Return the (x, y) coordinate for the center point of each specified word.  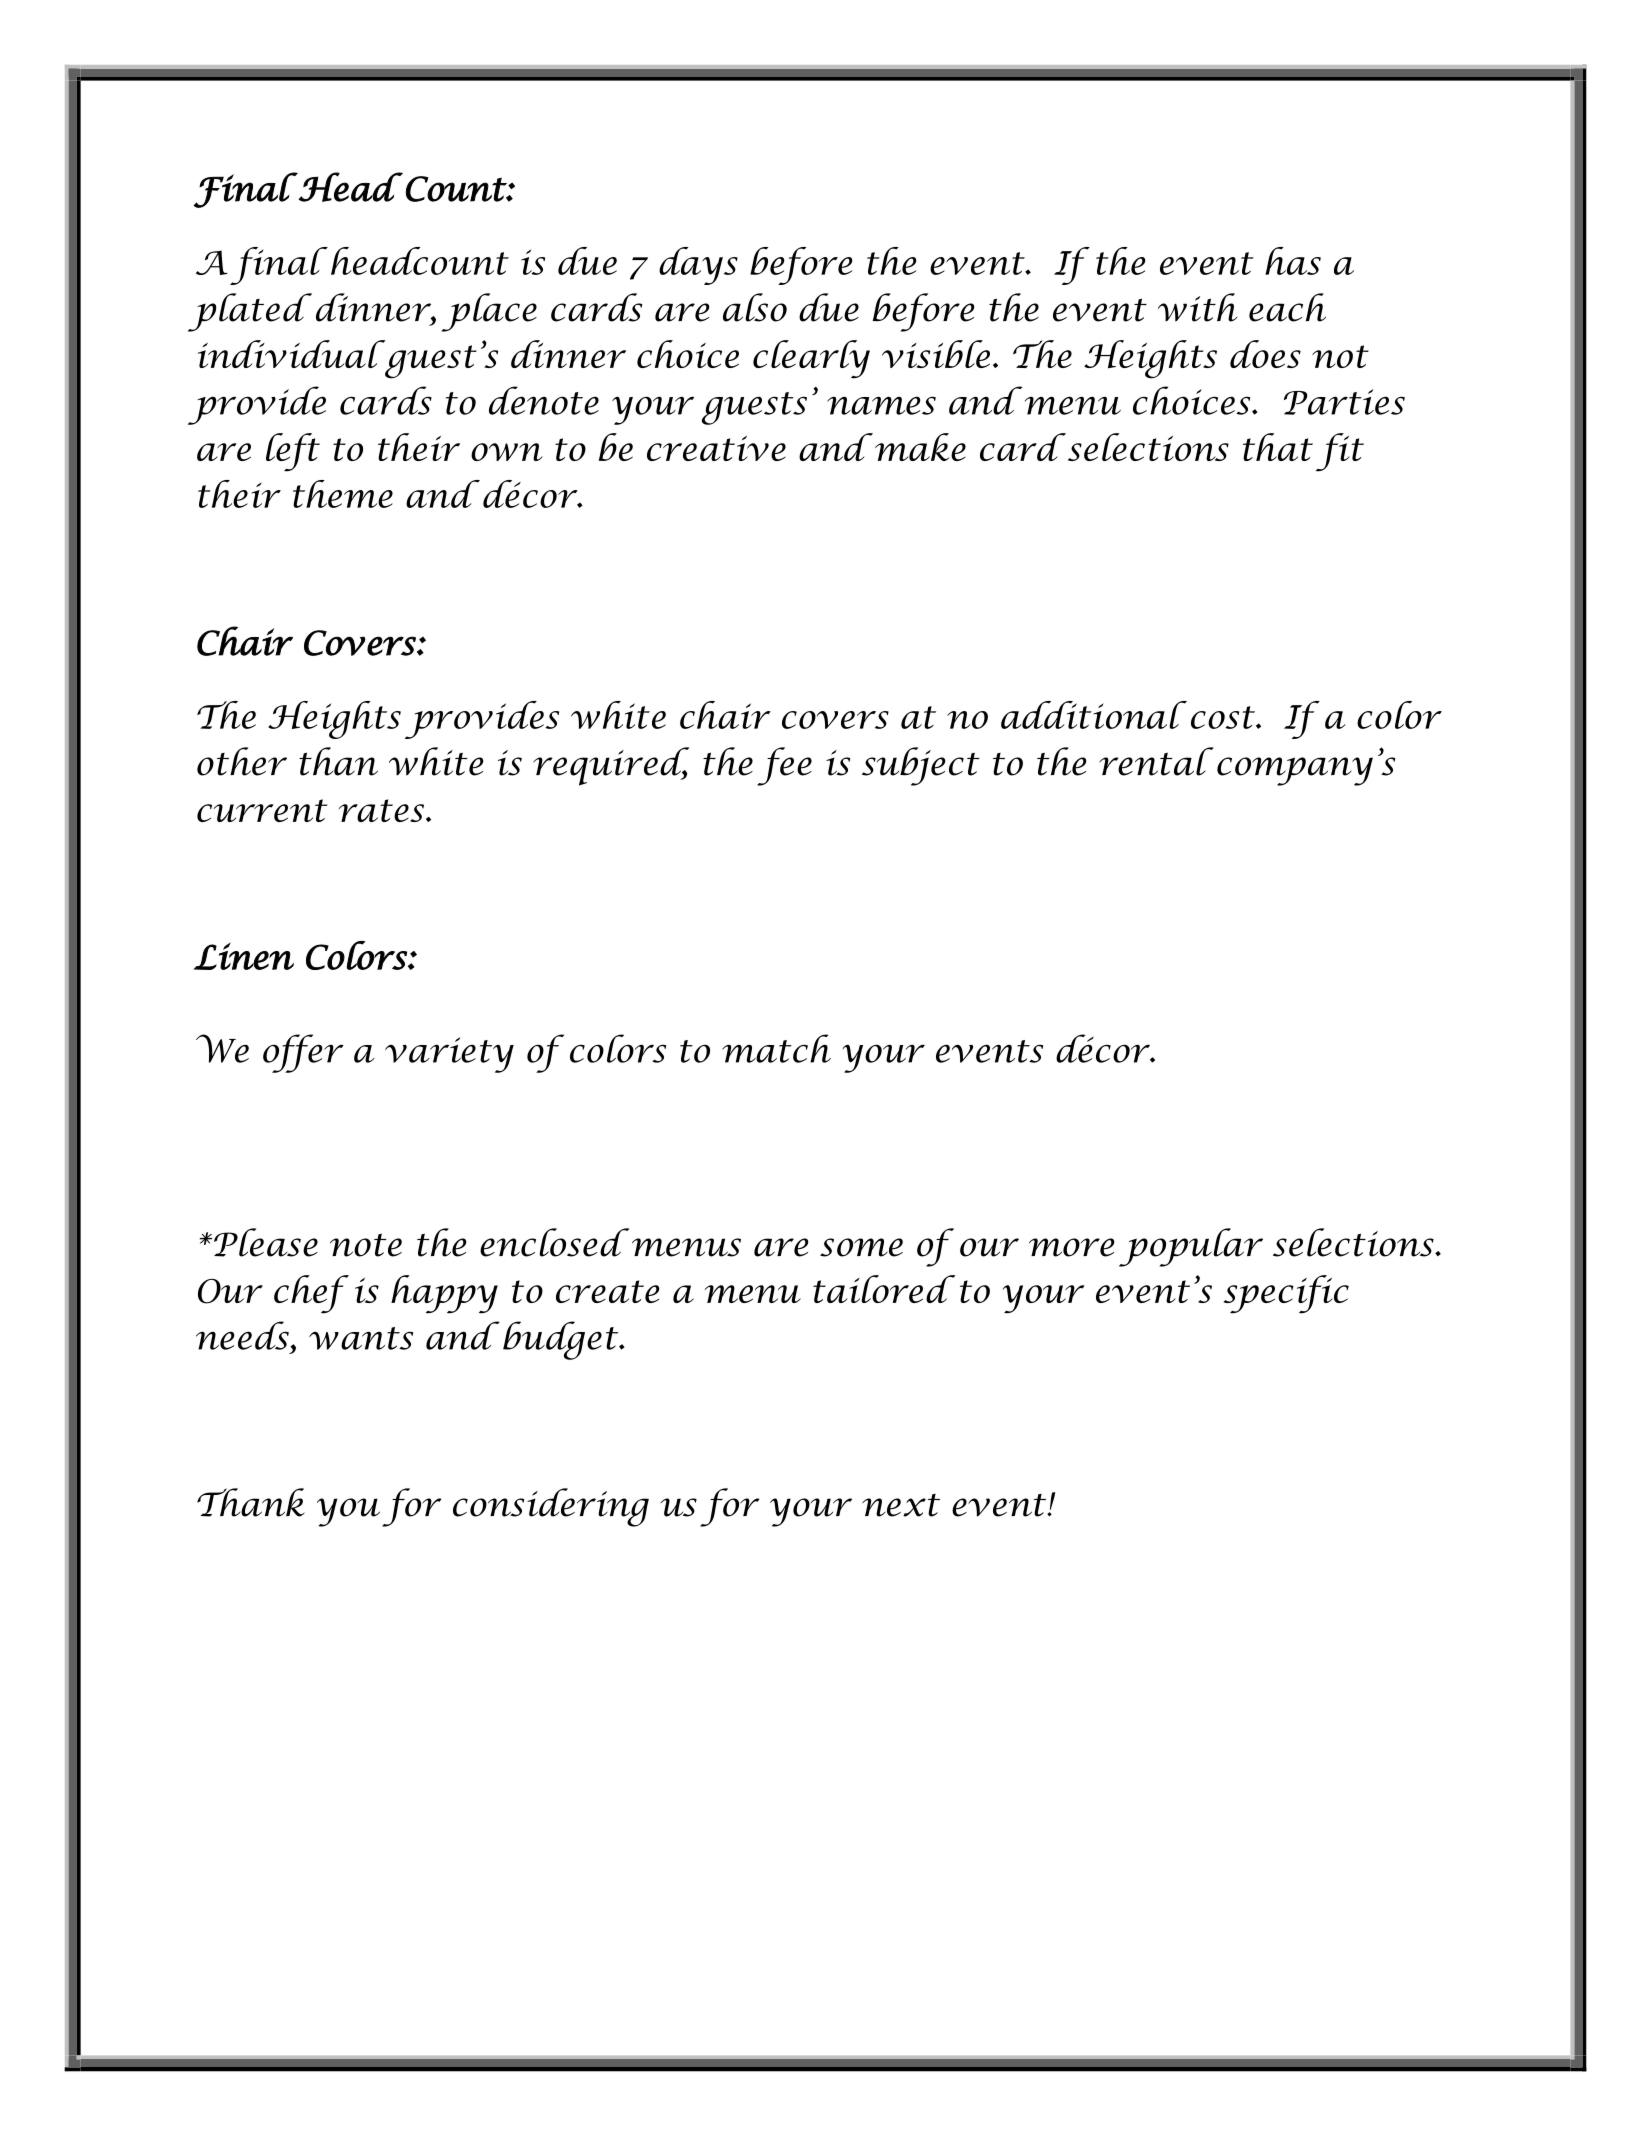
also (755, 307)
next (901, 1505)
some (861, 1247)
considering (551, 1507)
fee (784, 766)
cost (1224, 717)
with (1197, 307)
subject (921, 766)
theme (343, 494)
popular (1191, 1247)
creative (716, 448)
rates (383, 810)
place (489, 312)
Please (266, 1242)
